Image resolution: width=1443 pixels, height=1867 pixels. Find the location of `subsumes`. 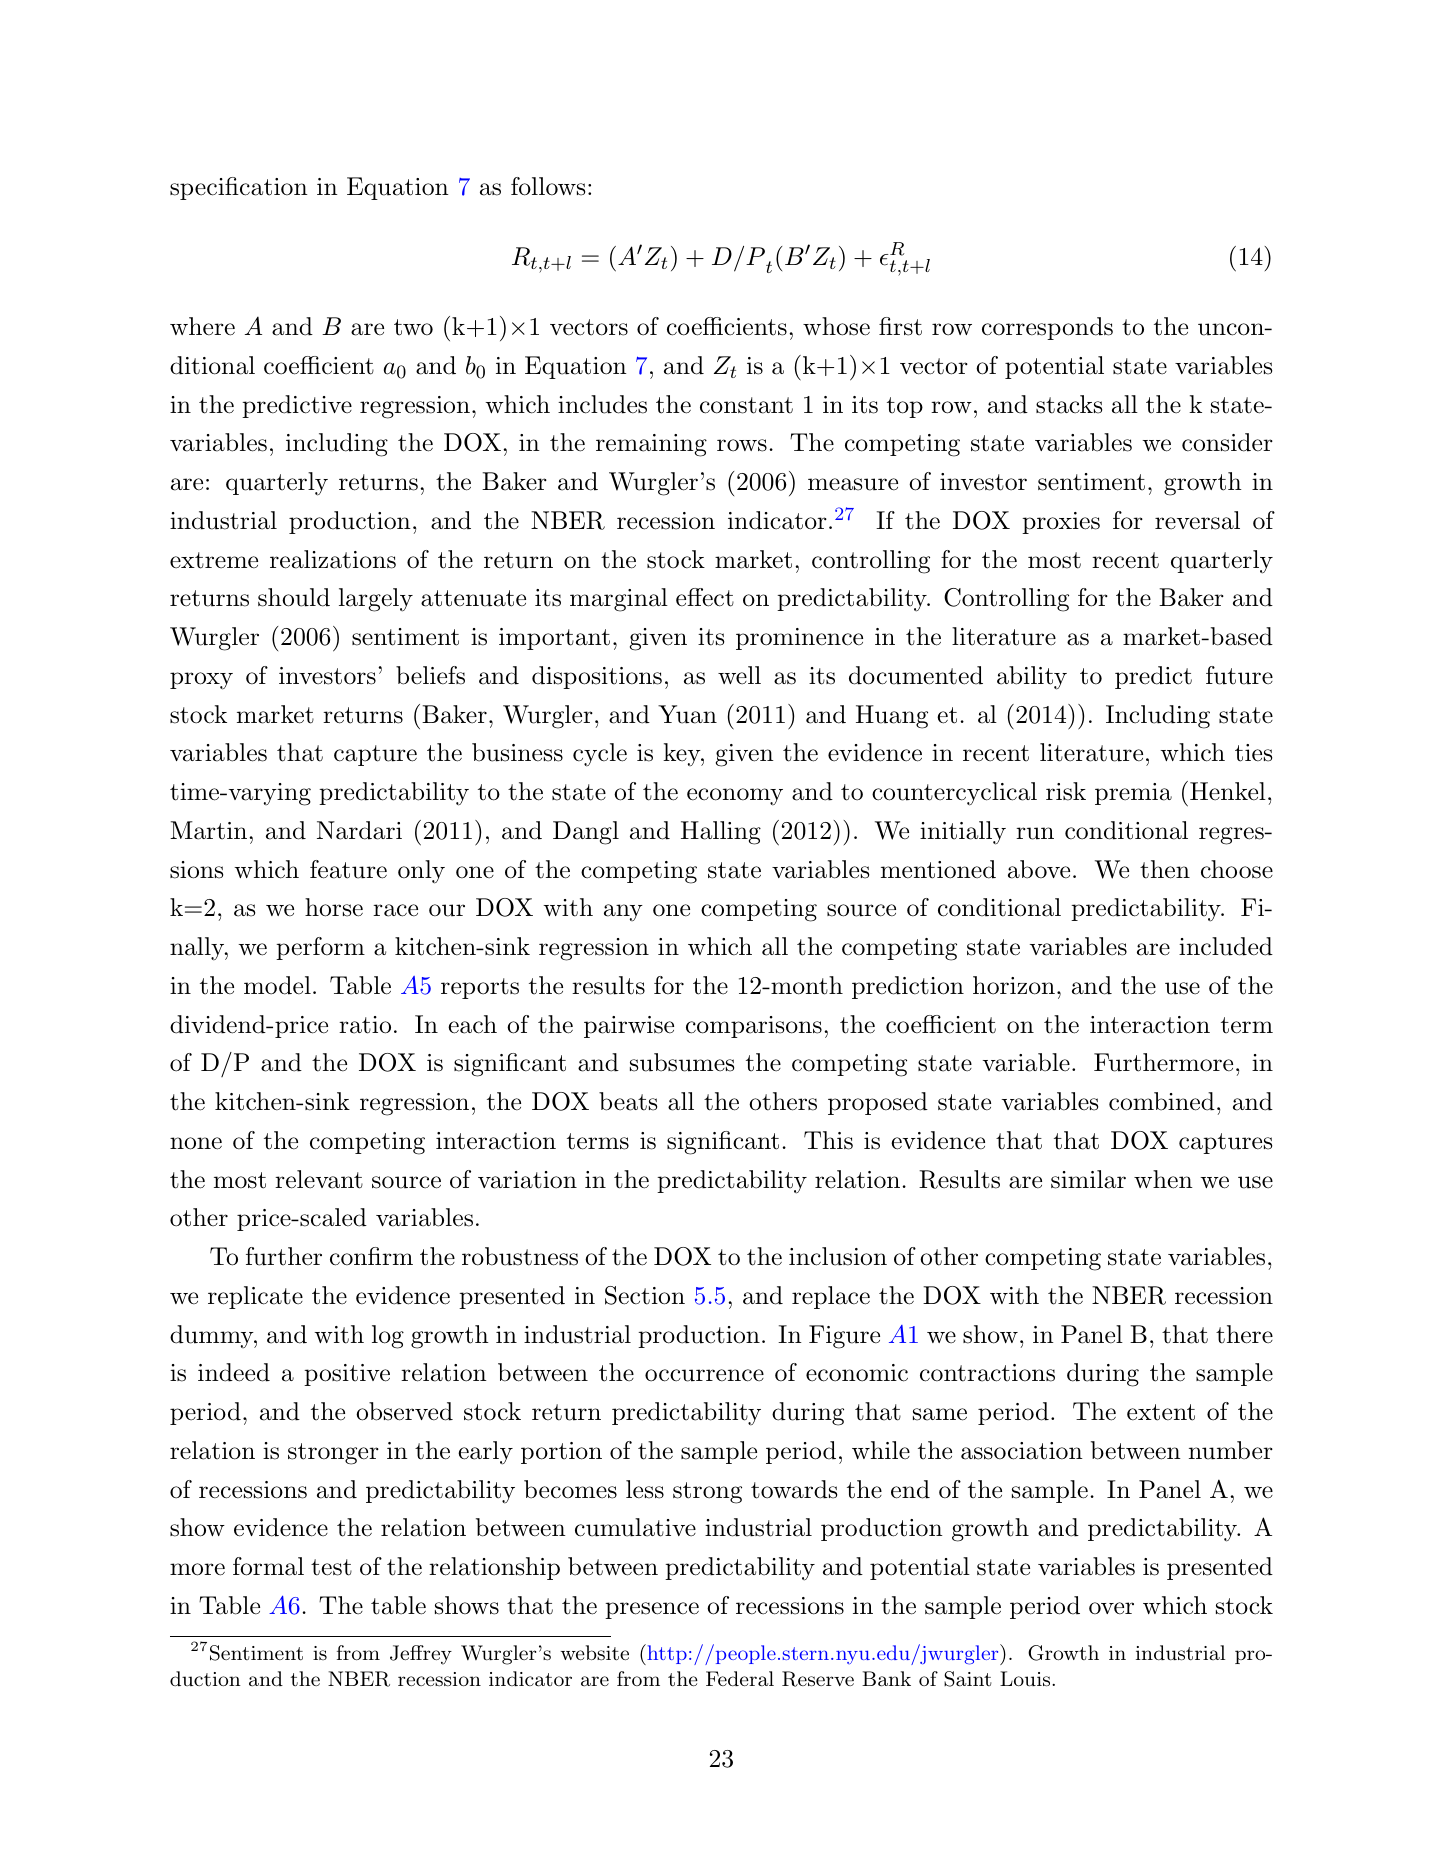

subsumes is located at coordinates (682, 1062).
